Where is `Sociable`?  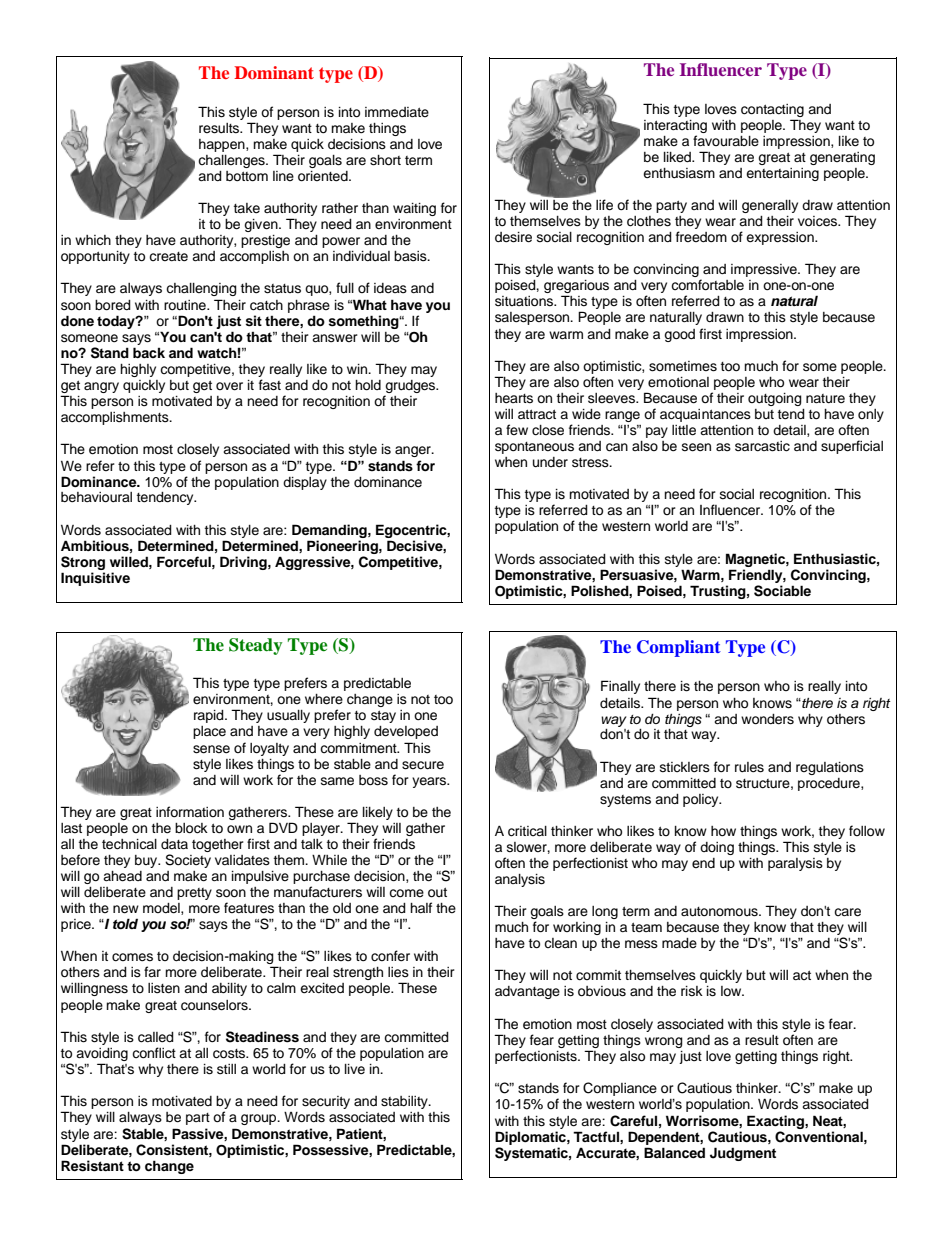 Sociable is located at coordinates (782, 591).
